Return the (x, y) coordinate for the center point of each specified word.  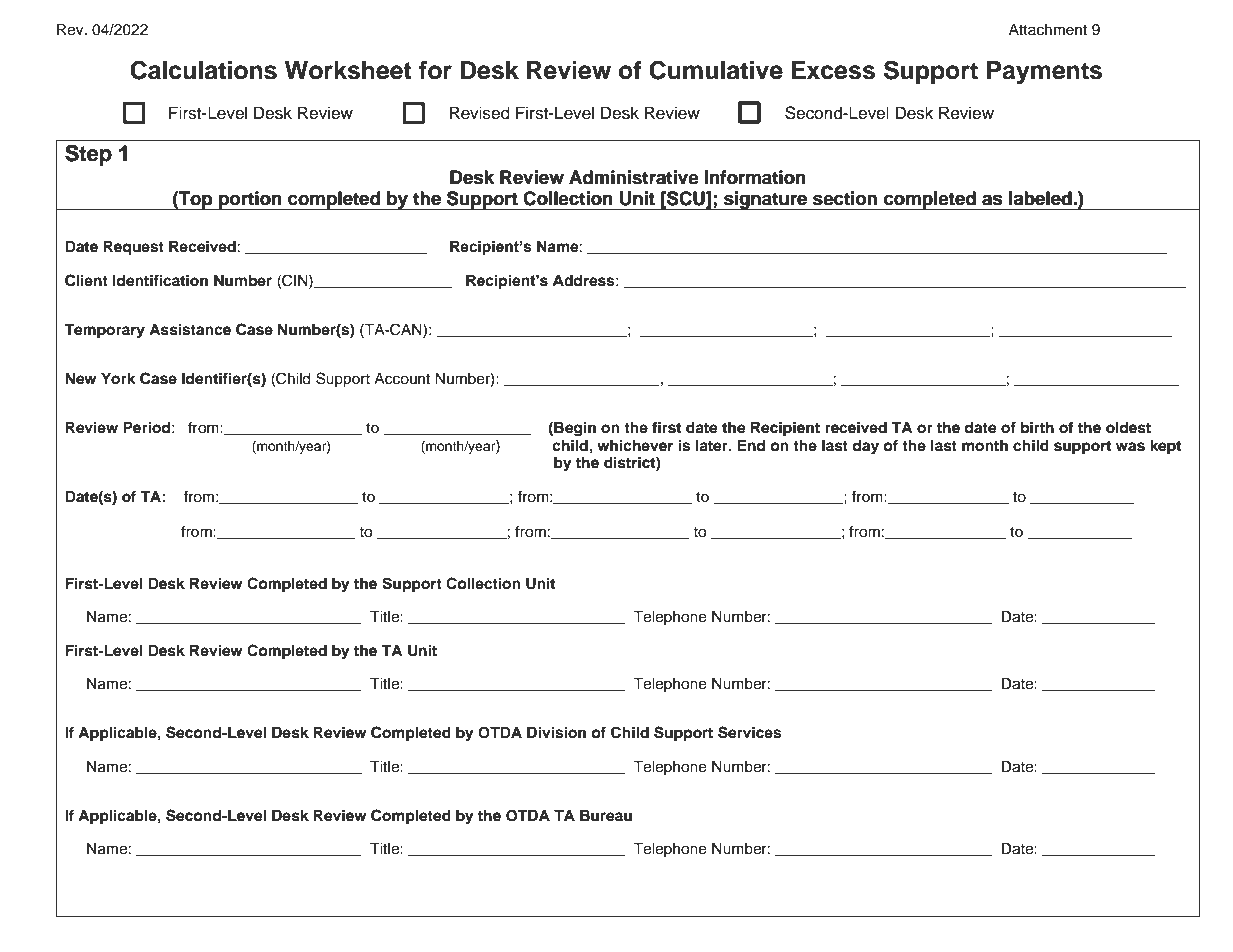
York (118, 379)
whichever (635, 445)
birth (1037, 427)
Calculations (203, 70)
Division (556, 732)
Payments (1044, 73)
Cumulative (716, 70)
